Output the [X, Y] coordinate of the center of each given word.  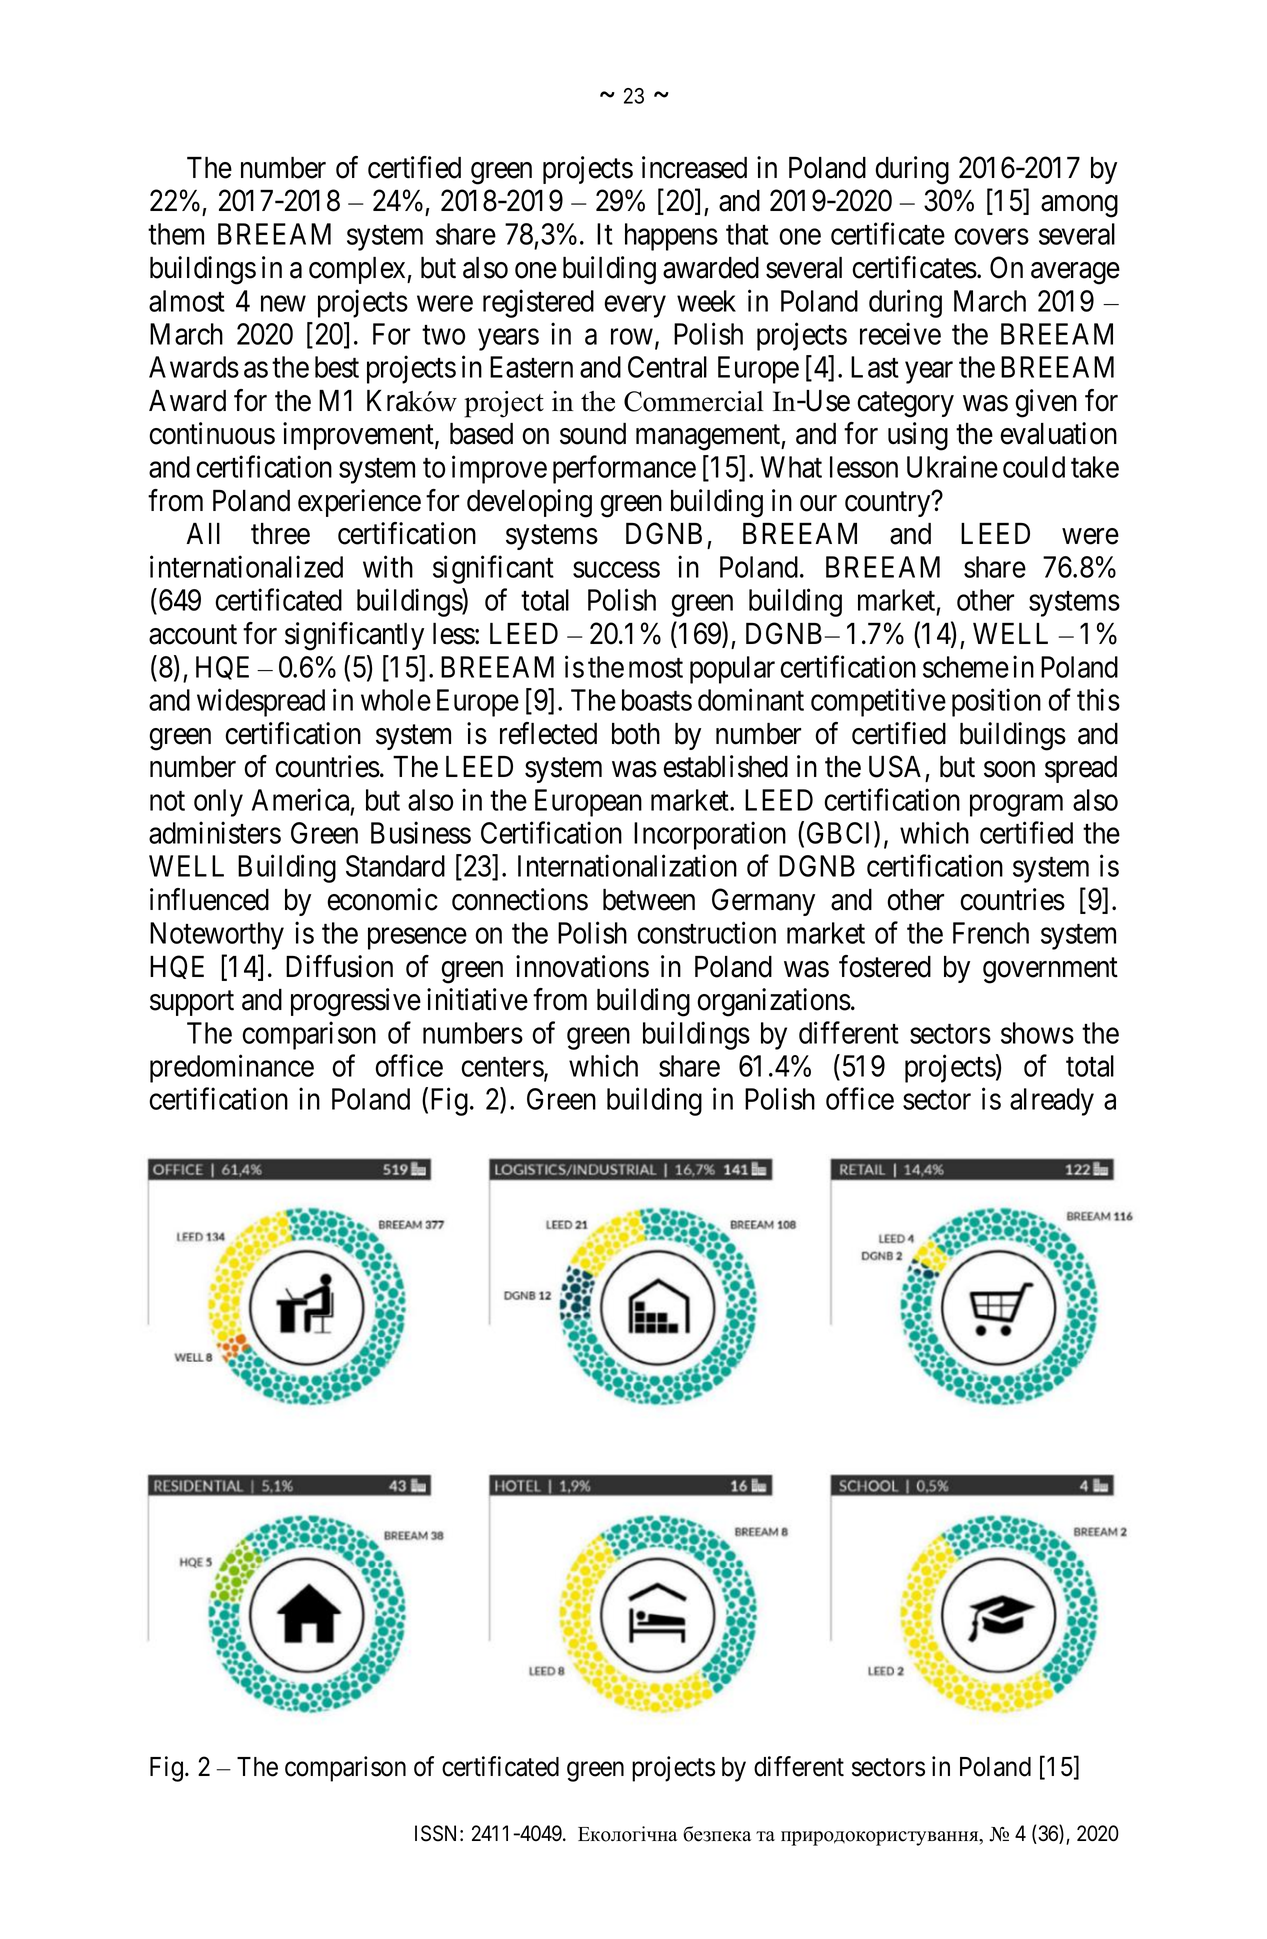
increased [694, 167]
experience [359, 503]
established [725, 766]
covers [991, 237]
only [218, 803]
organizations [774, 1002]
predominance [232, 1068]
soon [1009, 769]
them [176, 234]
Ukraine [952, 467]
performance [624, 470]
